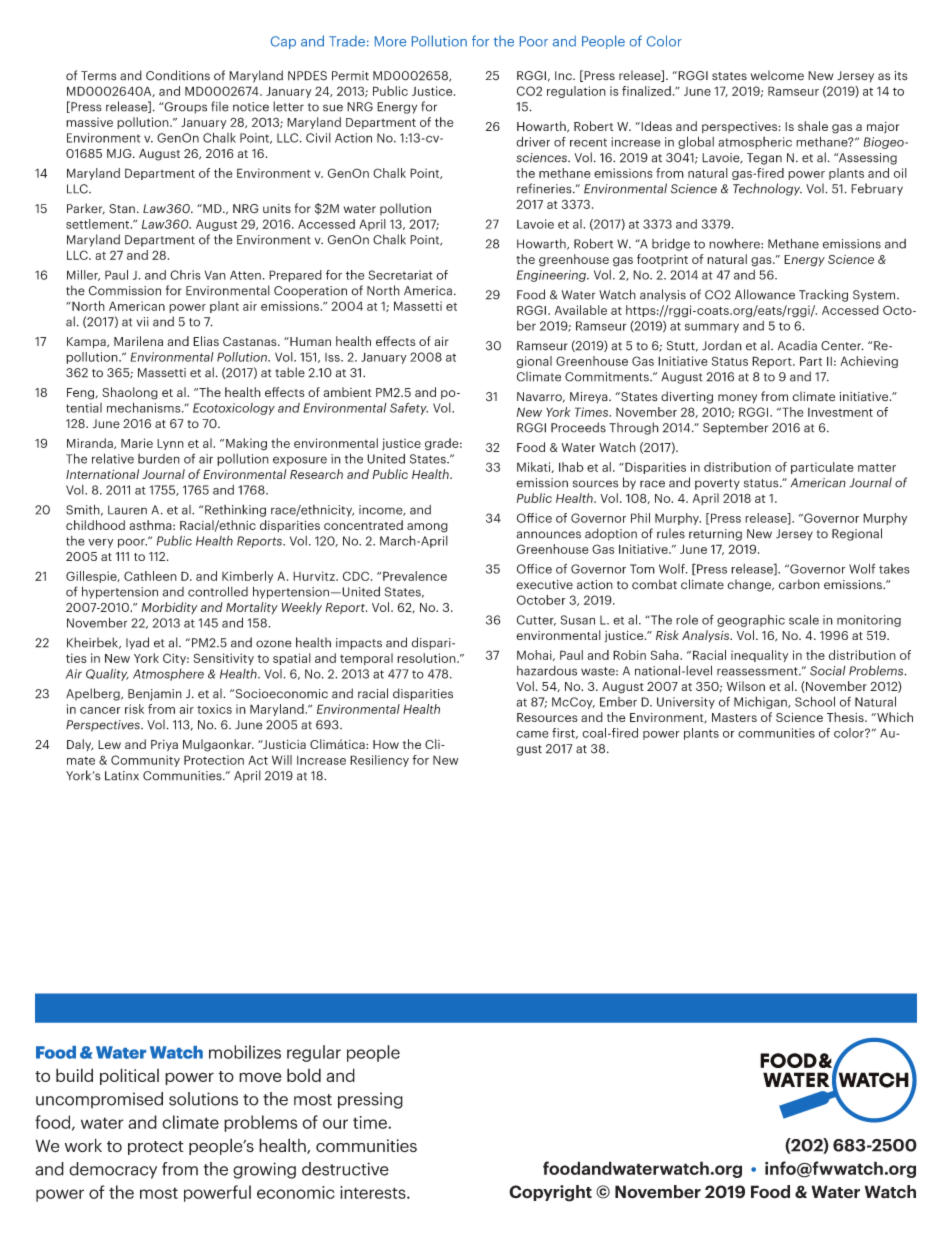 This page has width=952, height=1233. I want to click on poverty, so click(717, 484).
